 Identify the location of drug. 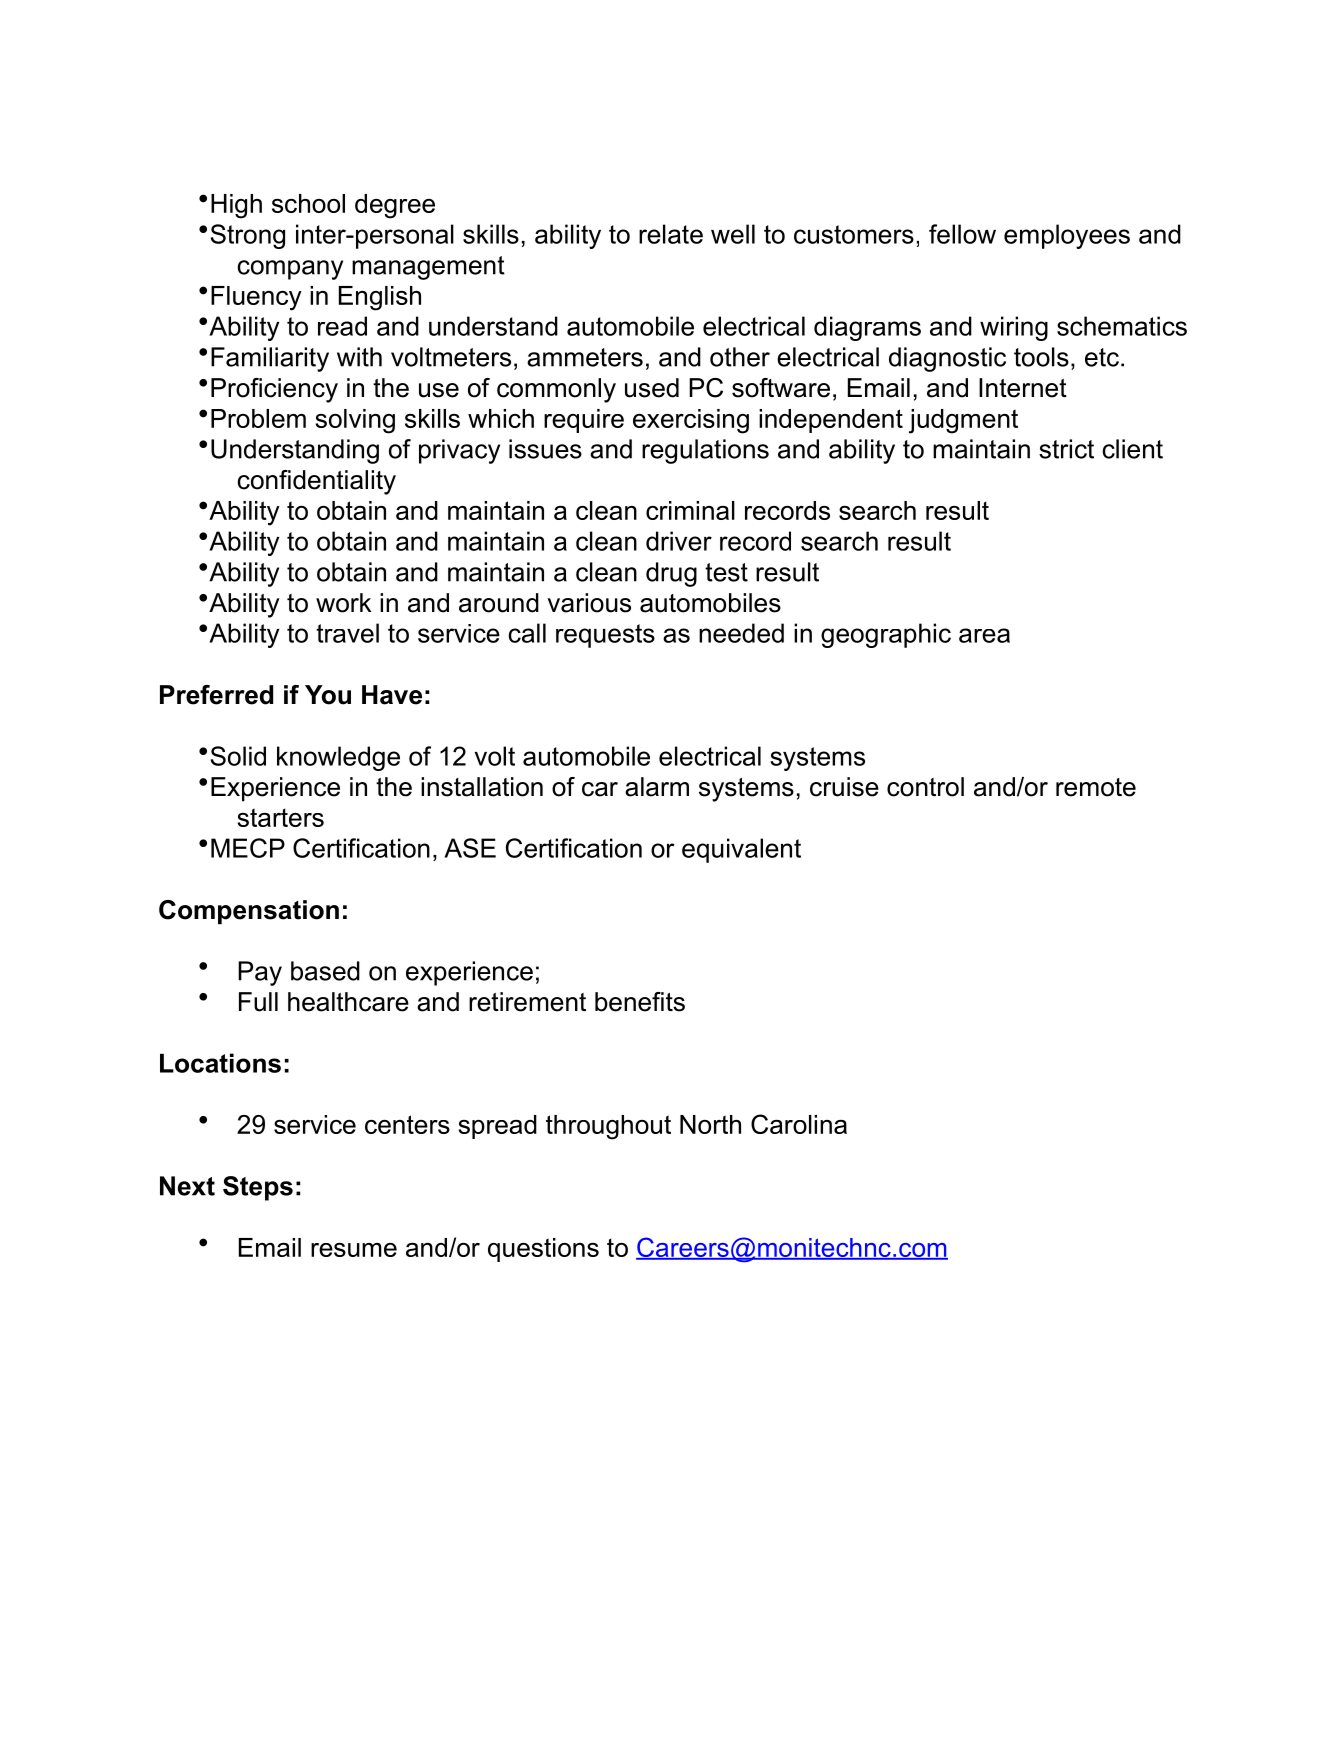
(671, 574).
